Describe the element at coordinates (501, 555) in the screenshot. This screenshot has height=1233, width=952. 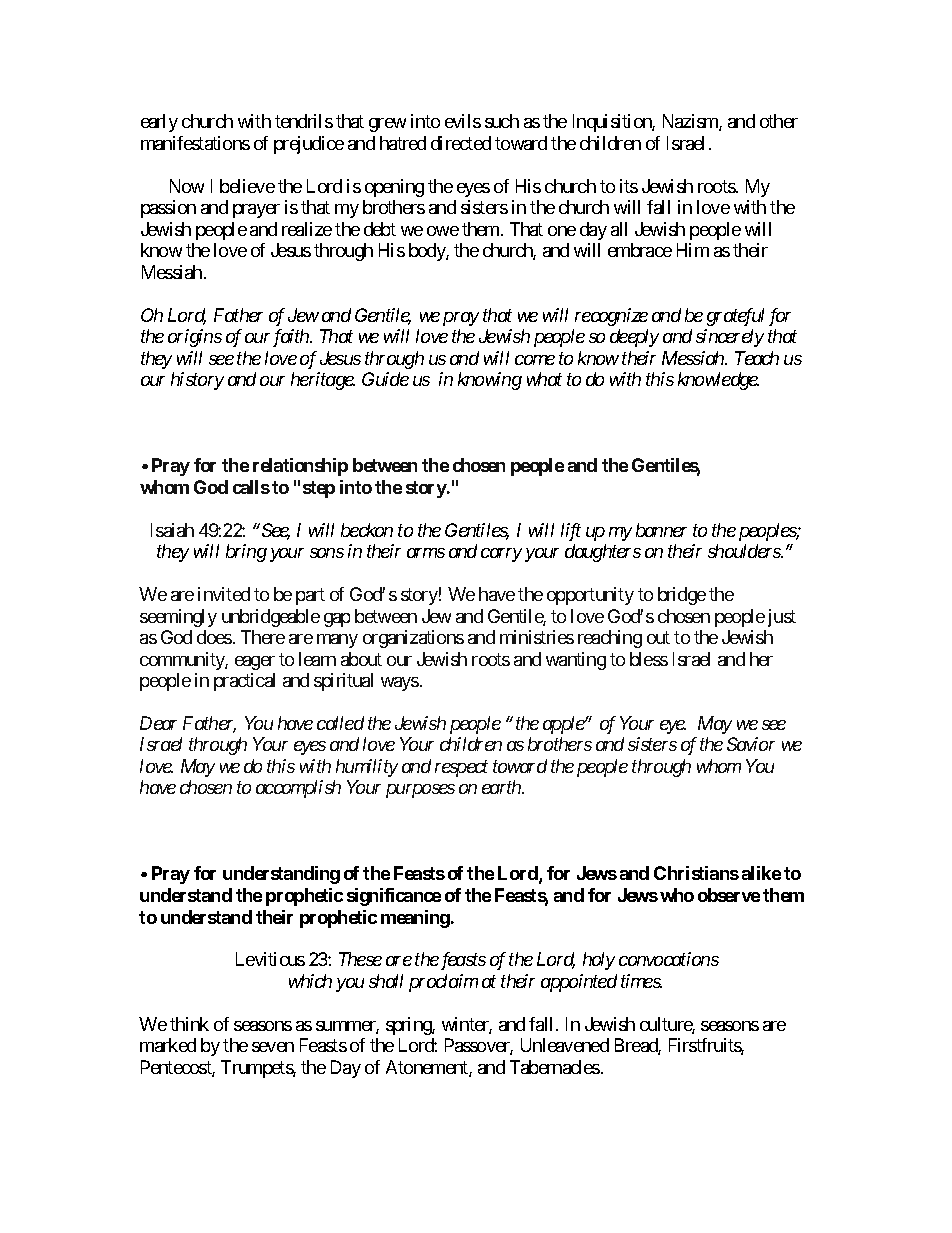
I see `carry` at that location.
